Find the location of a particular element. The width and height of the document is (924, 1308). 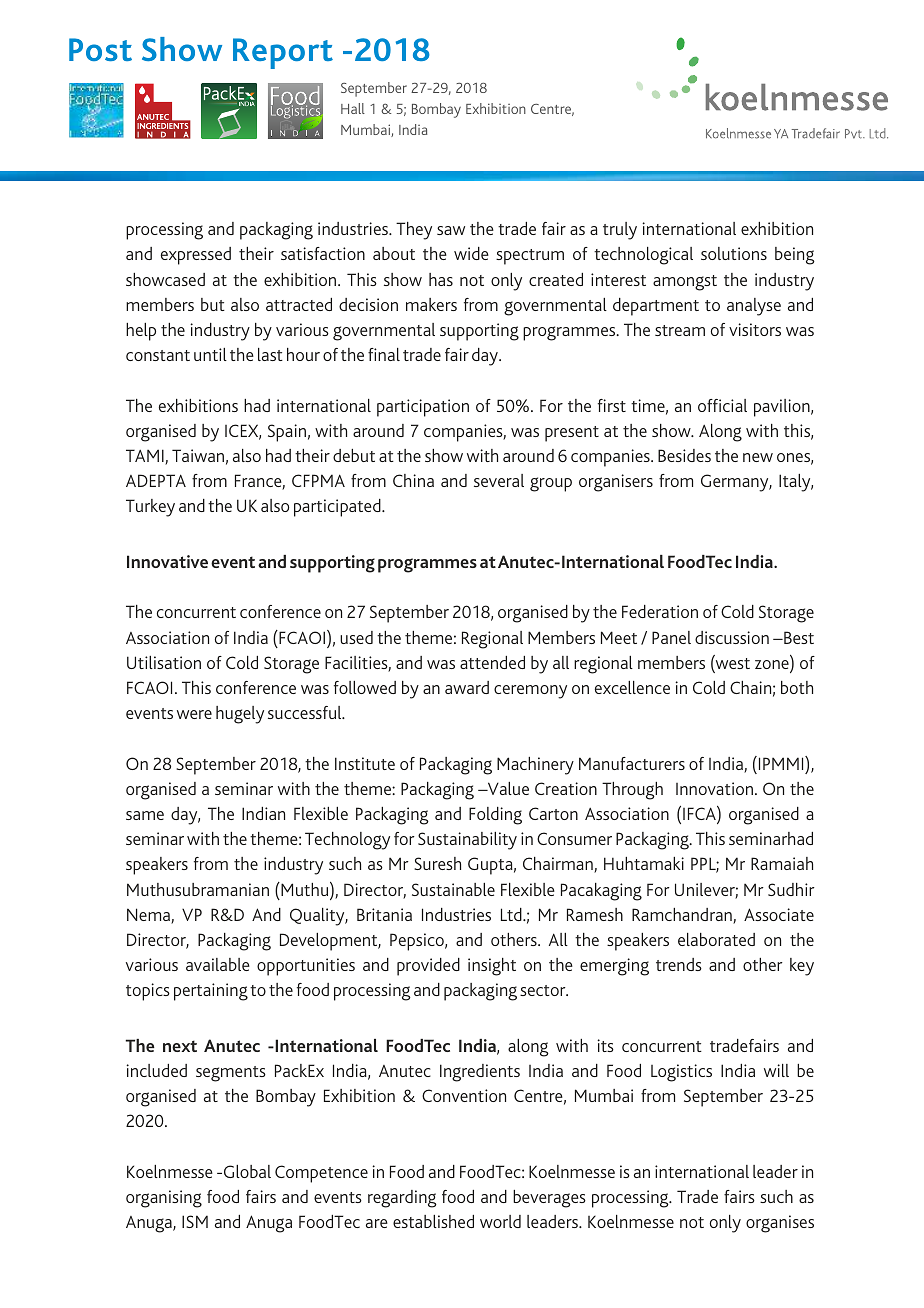

organising is located at coordinates (164, 1199).
